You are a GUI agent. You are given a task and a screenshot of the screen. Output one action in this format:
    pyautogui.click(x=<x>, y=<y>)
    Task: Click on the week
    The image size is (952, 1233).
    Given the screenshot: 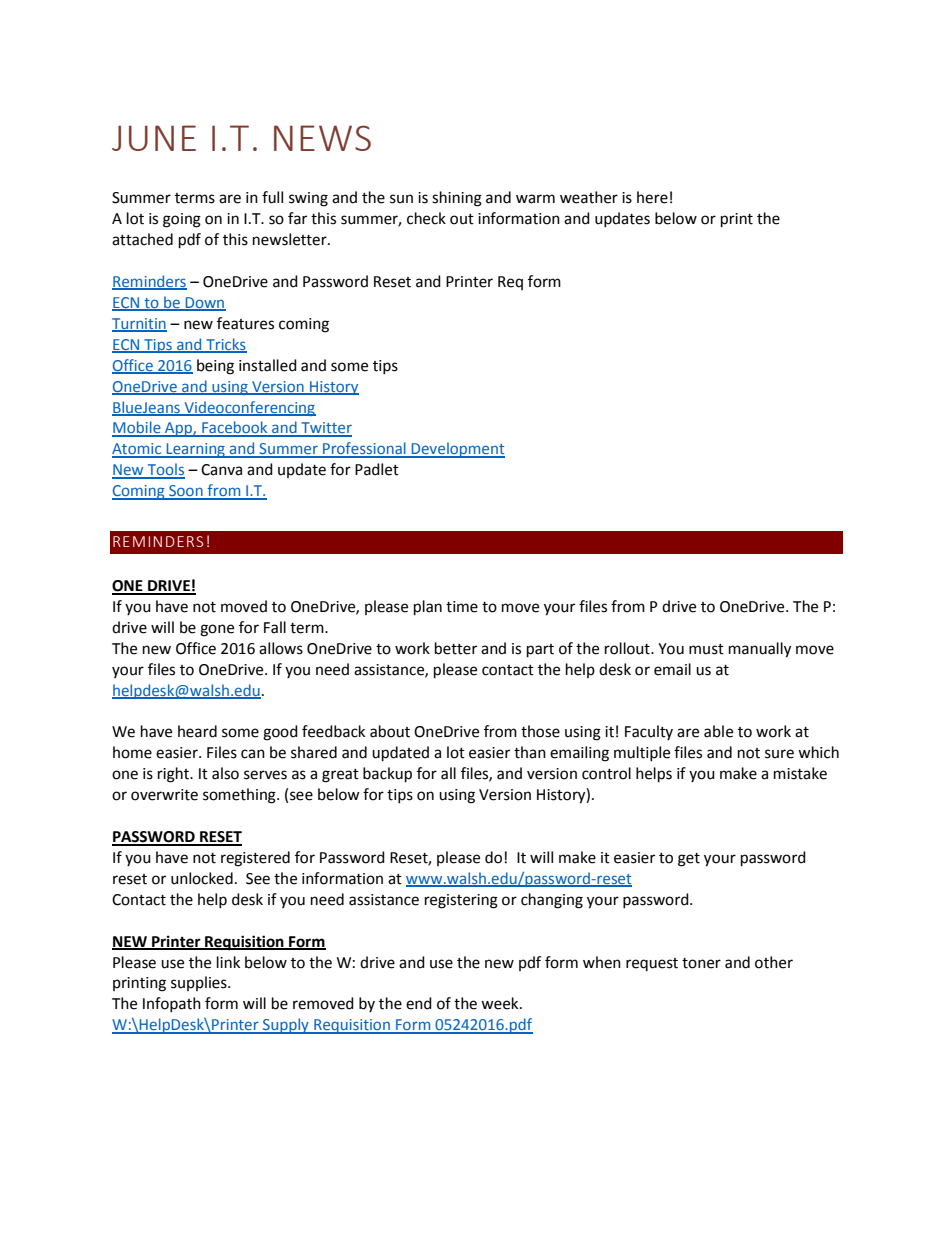 What is the action you would take?
    pyautogui.click(x=501, y=1003)
